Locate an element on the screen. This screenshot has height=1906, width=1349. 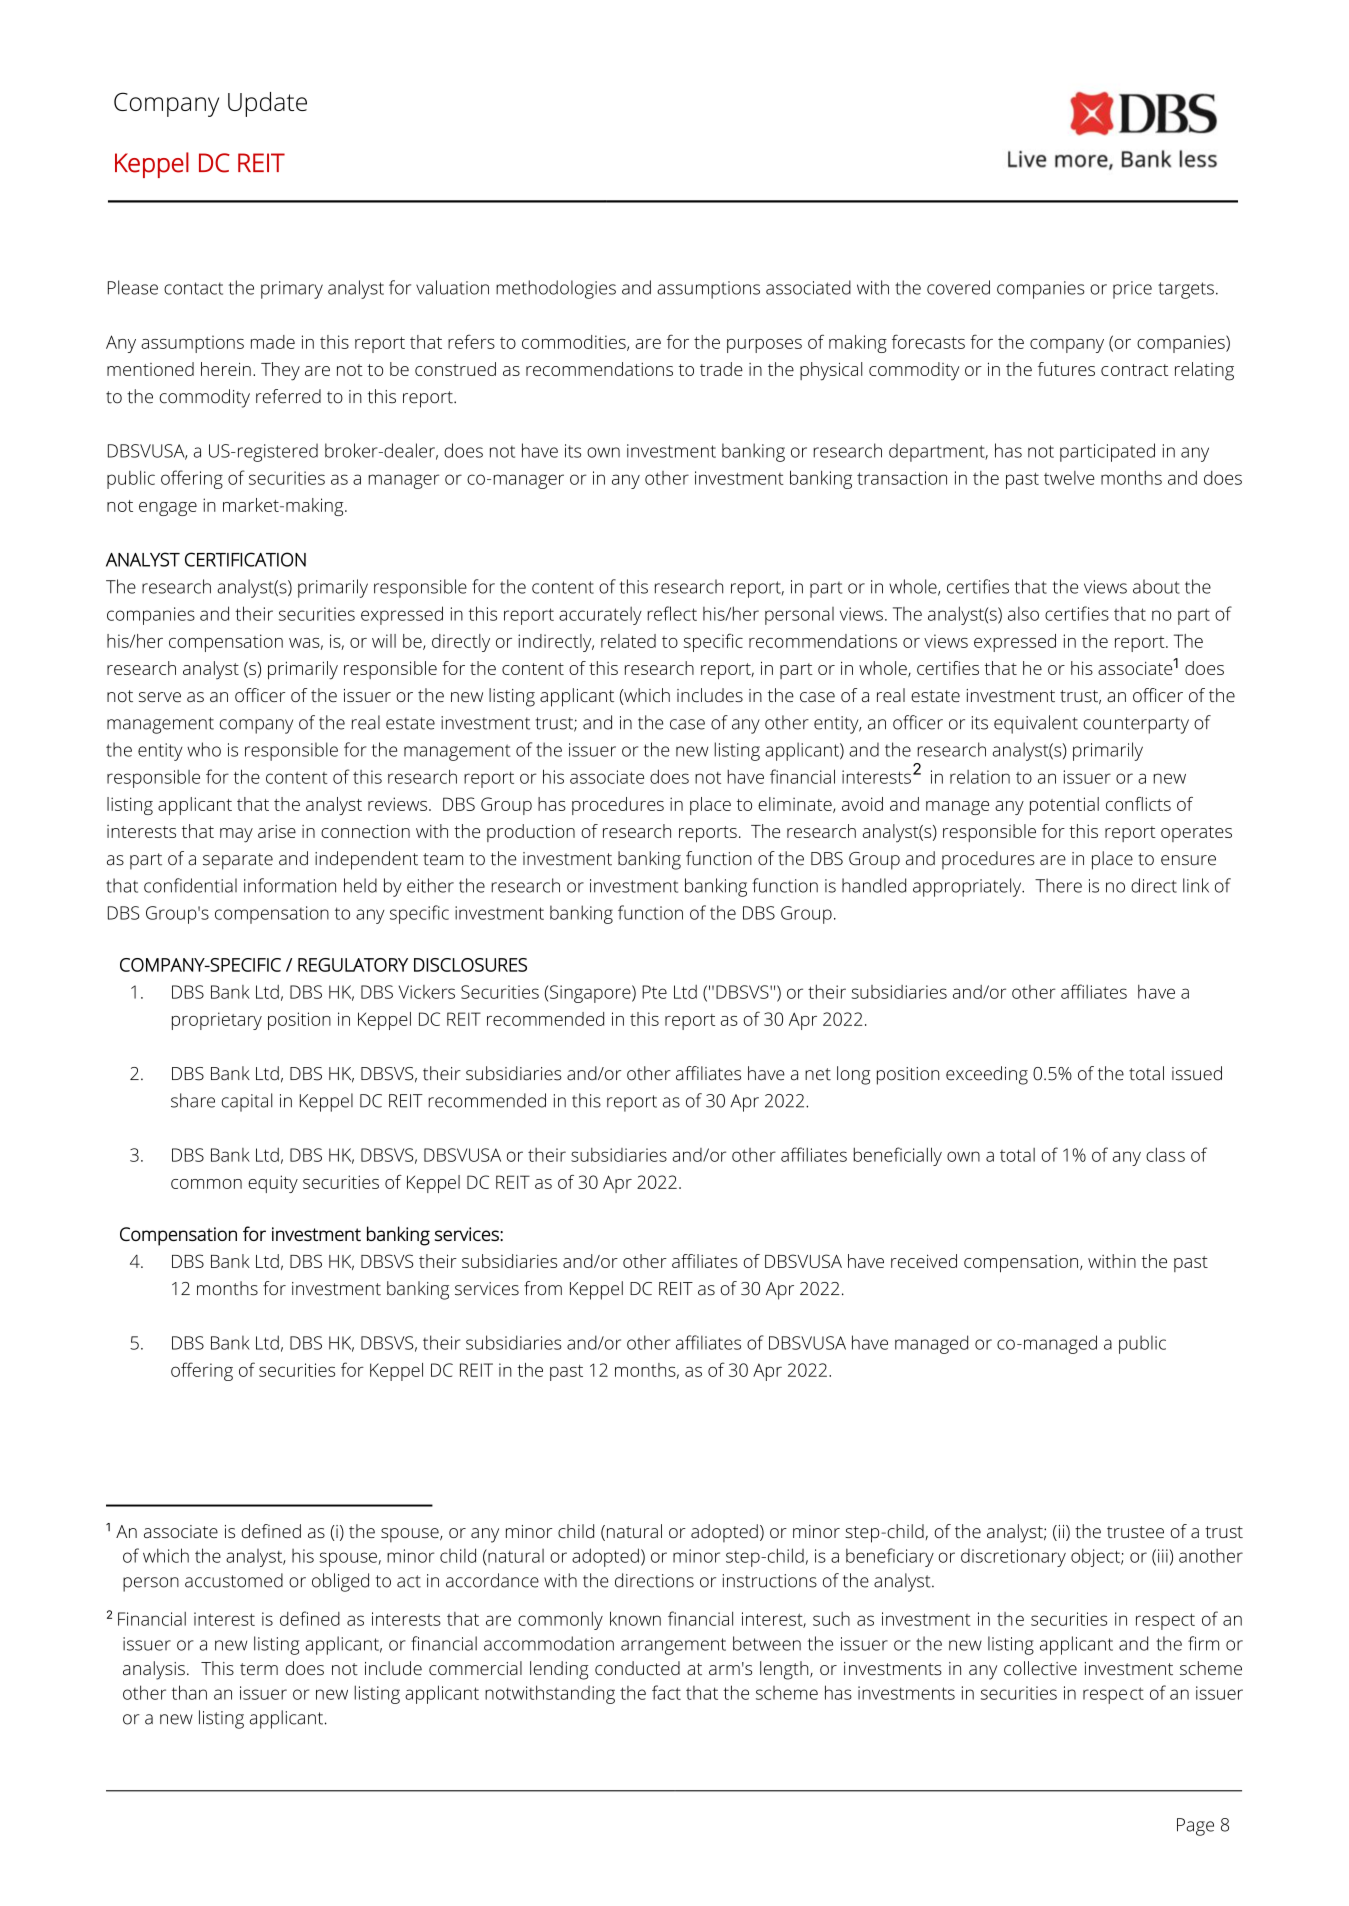
DISCLOSURES is located at coordinates (470, 965).
